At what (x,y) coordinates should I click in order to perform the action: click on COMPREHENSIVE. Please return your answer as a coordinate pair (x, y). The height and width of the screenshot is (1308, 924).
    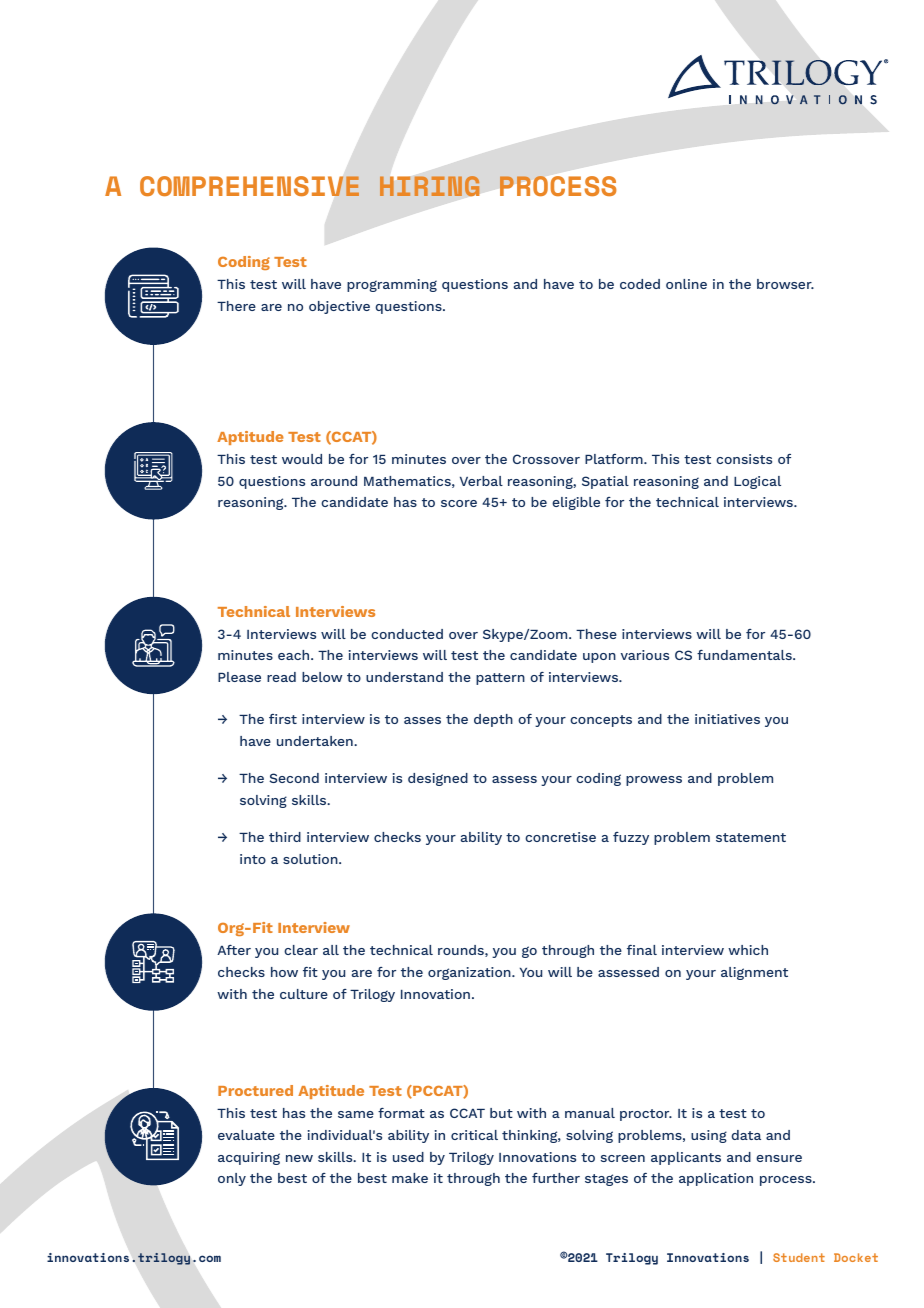
    Looking at the image, I should click on (249, 186).
